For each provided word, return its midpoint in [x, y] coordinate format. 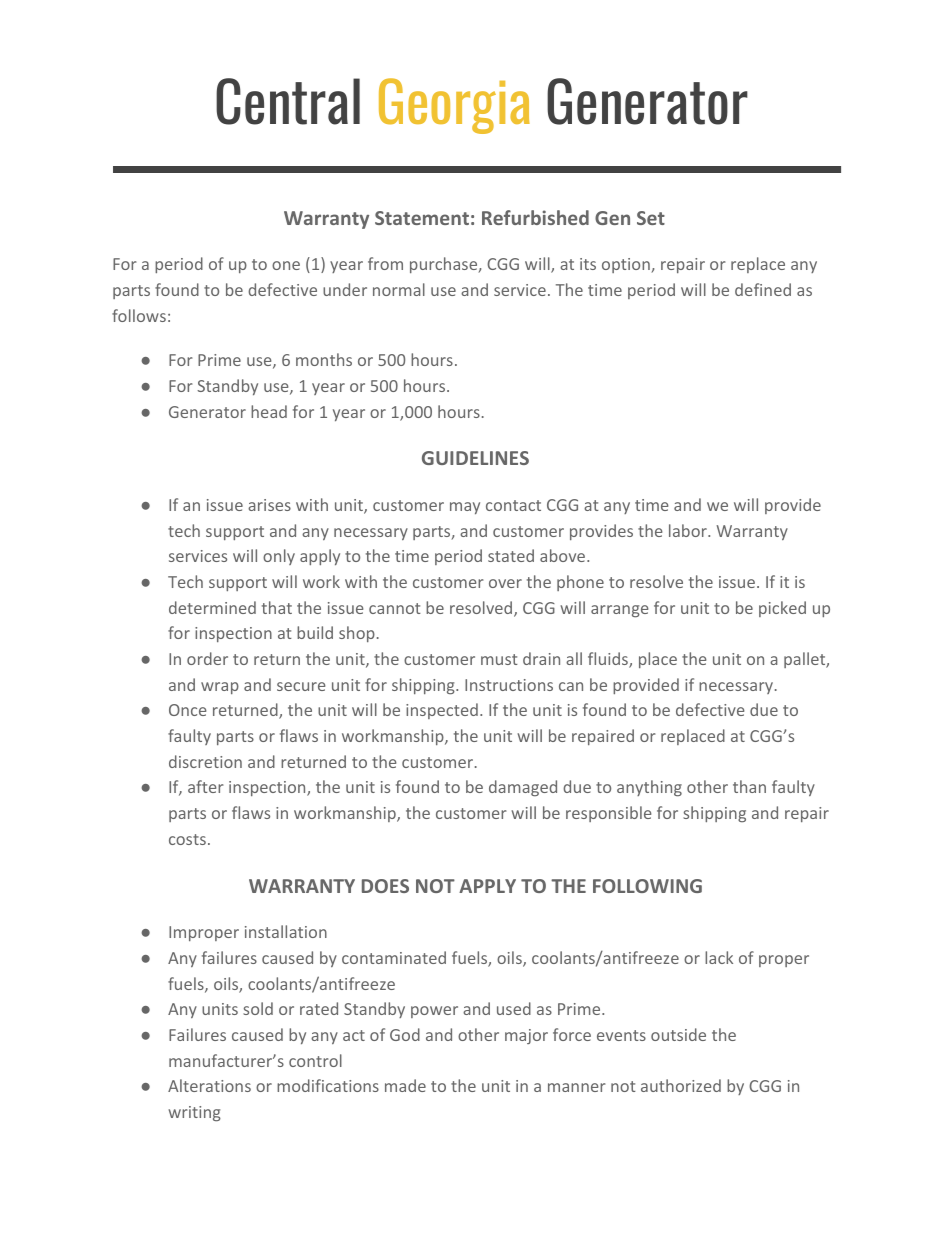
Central [288, 101]
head [269, 411]
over [505, 583]
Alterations [209, 1085]
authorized [681, 1085]
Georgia [454, 106]
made [405, 1085]
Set [651, 218]
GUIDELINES [475, 458]
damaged [523, 788]
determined [212, 607]
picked [782, 609]
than [749, 786]
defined [763, 289]
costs [187, 839]
